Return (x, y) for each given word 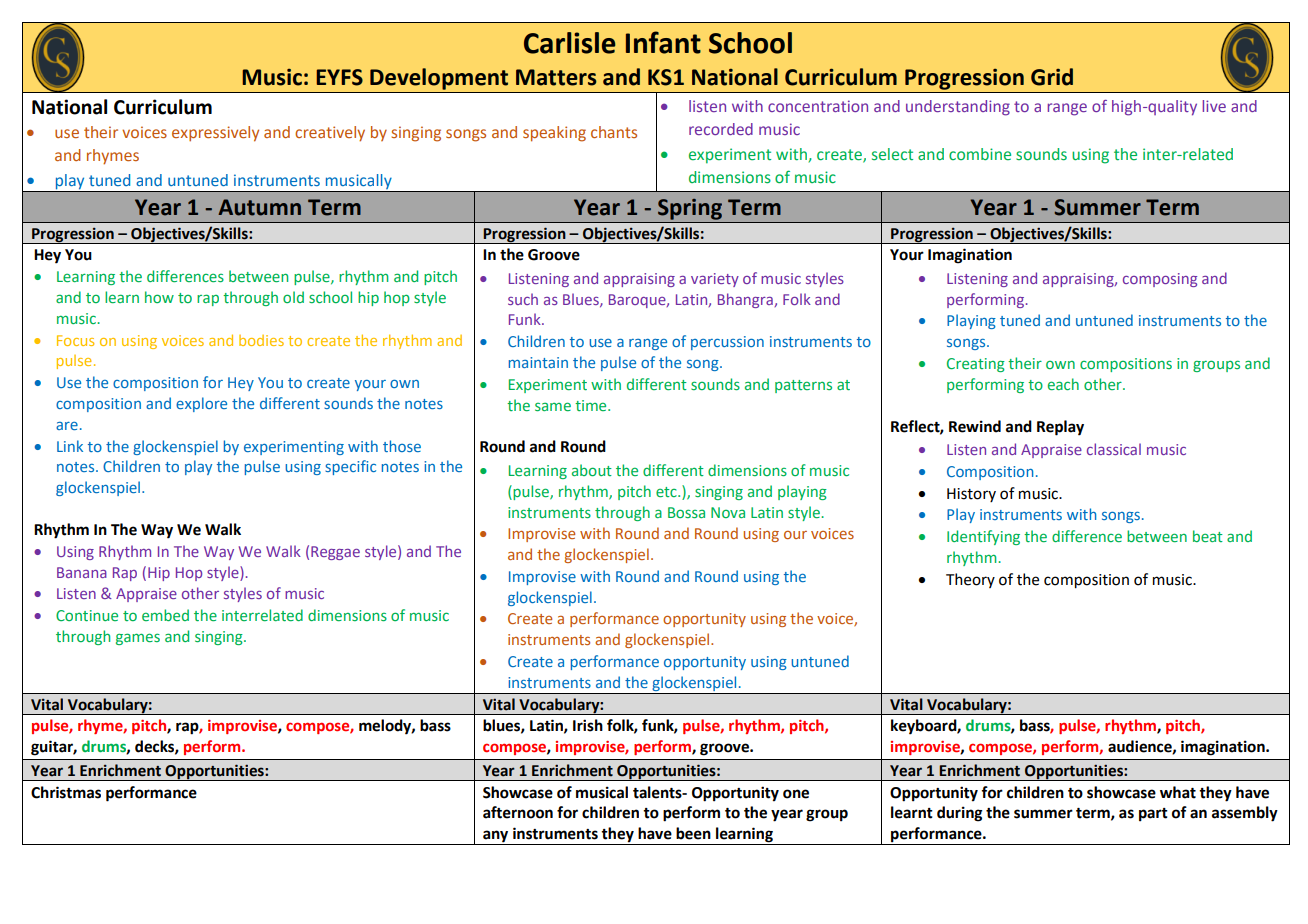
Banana (82, 572)
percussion (727, 343)
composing (1160, 280)
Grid (1052, 77)
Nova (728, 512)
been (693, 833)
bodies (261, 340)
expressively (215, 134)
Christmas (66, 792)
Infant (663, 42)
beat (1208, 536)
